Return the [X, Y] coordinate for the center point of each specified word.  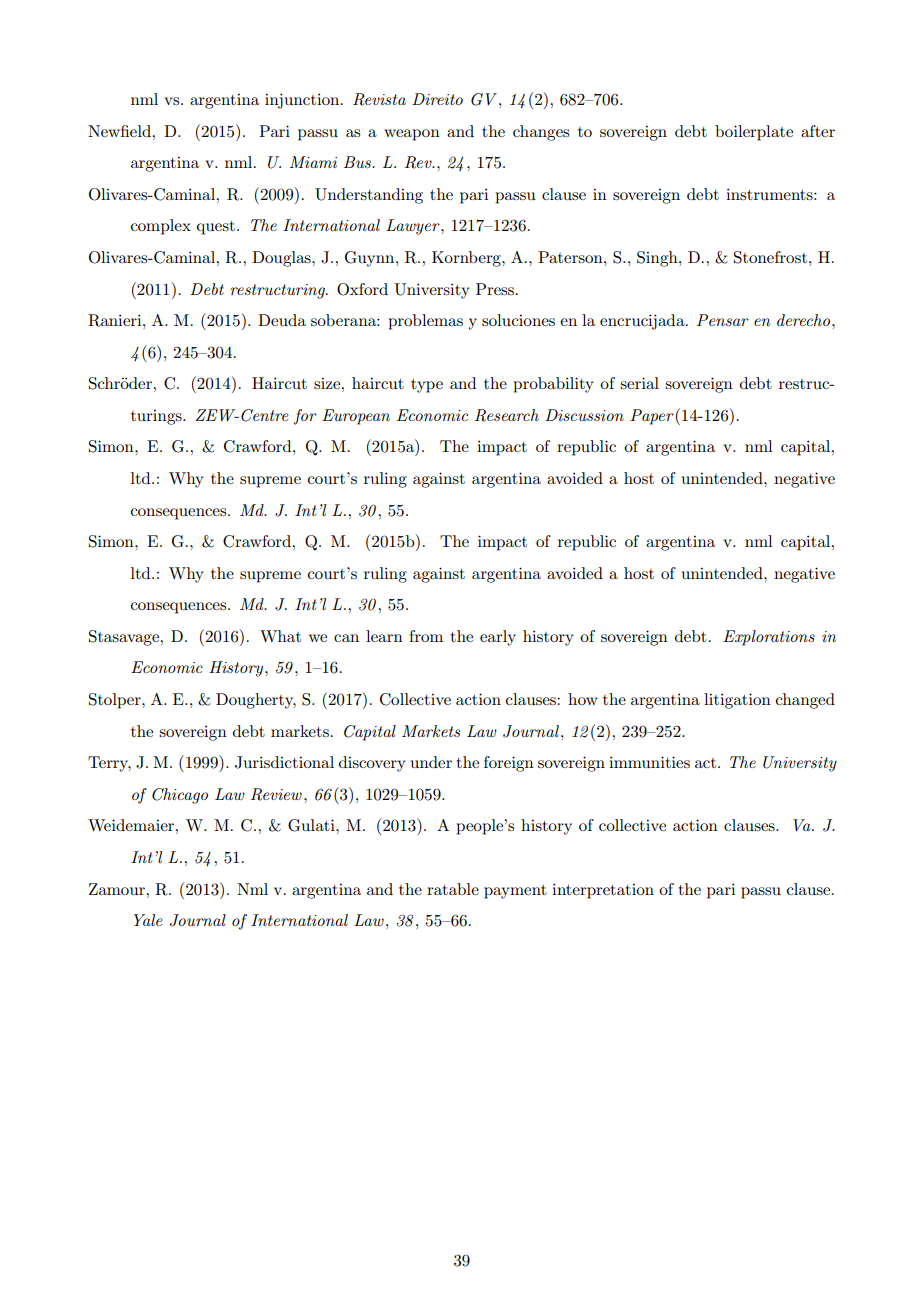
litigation [737, 701]
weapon [412, 135]
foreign [509, 764]
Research [507, 415]
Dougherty [256, 701]
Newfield [120, 131]
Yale [148, 920]
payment [515, 892]
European [356, 417]
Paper [652, 417]
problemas [425, 322]
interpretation [603, 891]
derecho [805, 320]
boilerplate [754, 133]
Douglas [282, 259]
